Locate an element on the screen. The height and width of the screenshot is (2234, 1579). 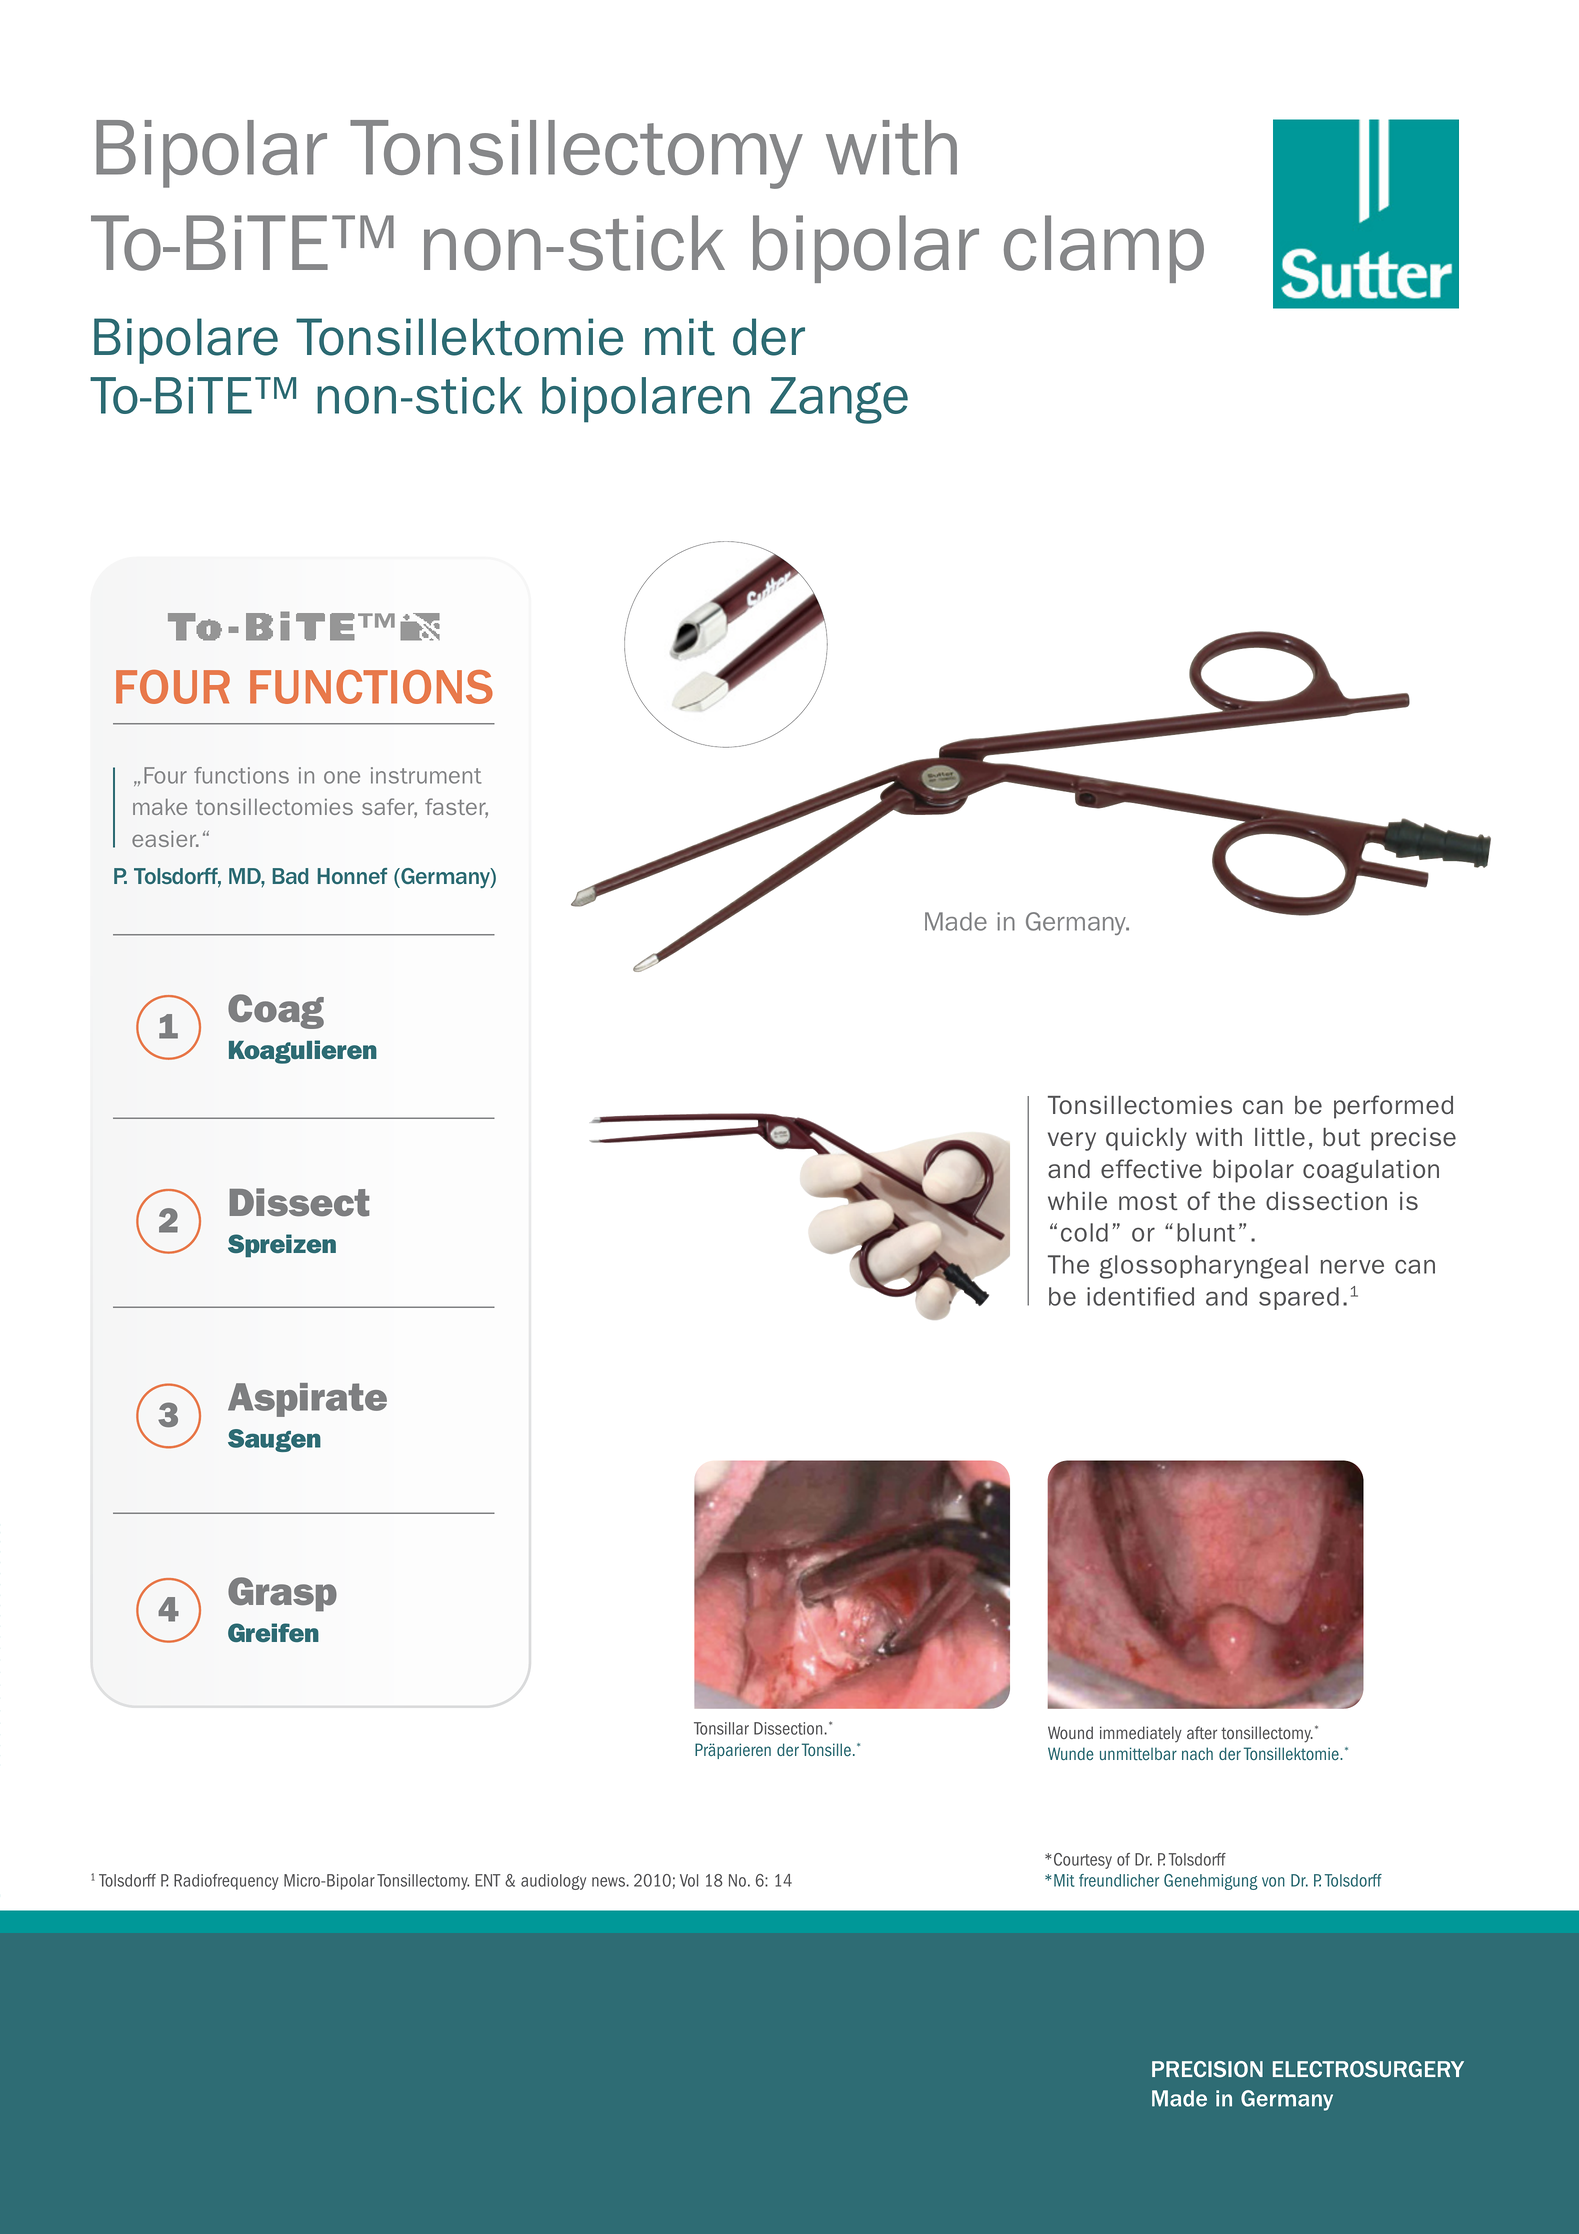
very is located at coordinates (1072, 1141).
